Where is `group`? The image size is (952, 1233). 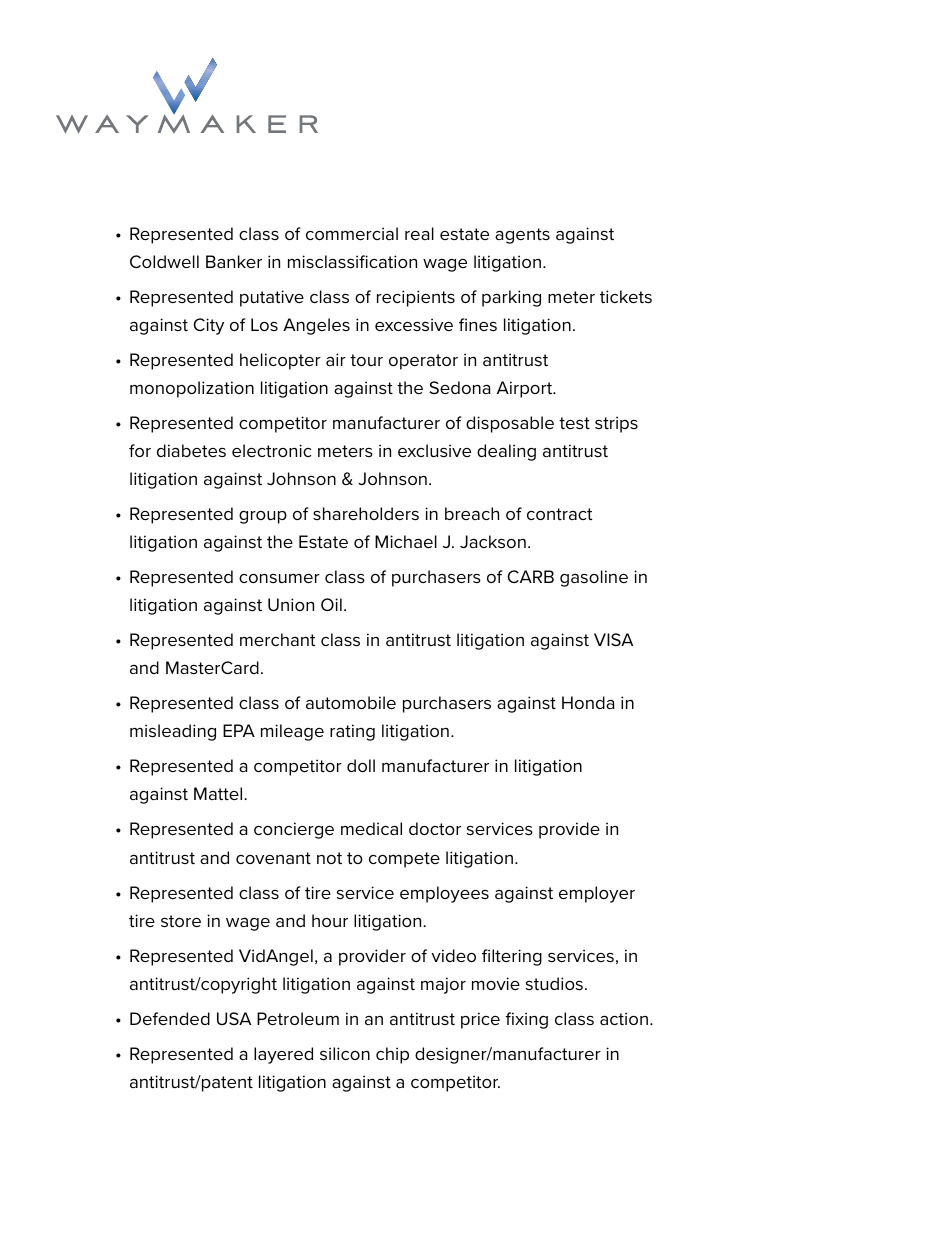 group is located at coordinates (263, 517).
